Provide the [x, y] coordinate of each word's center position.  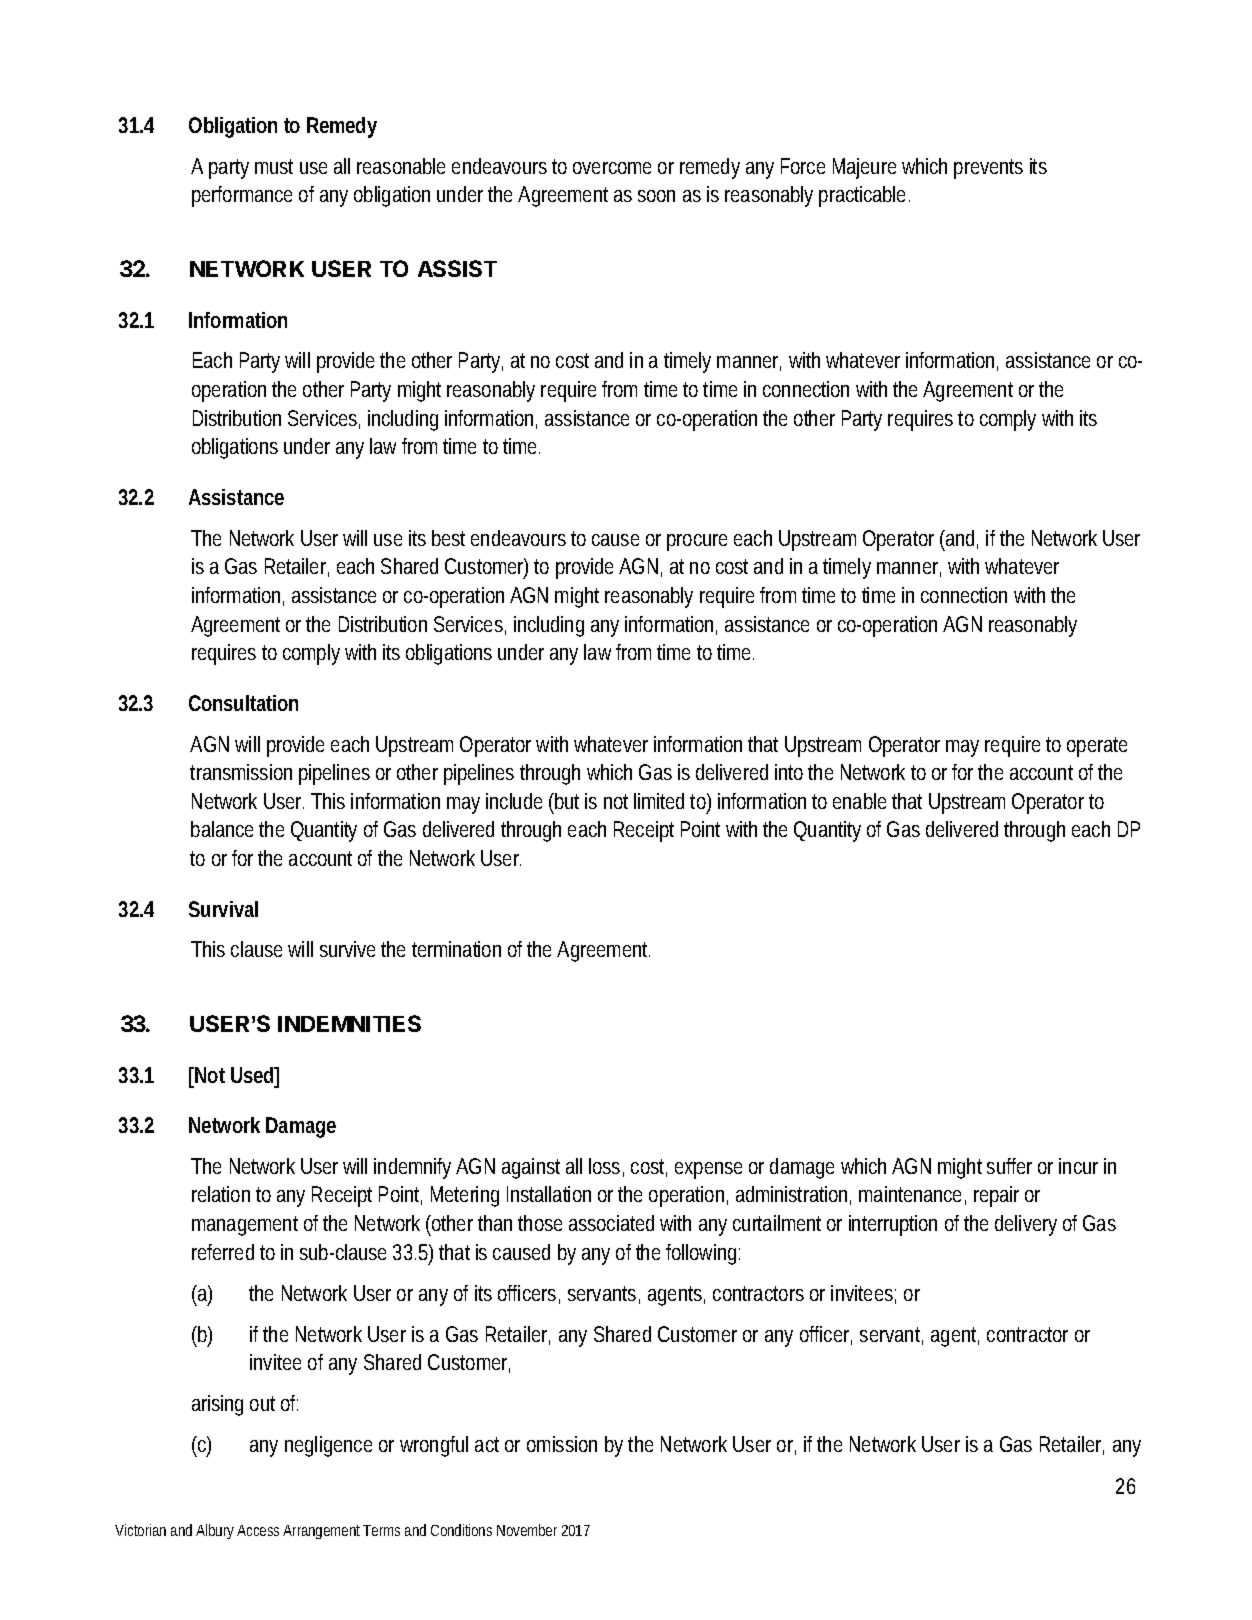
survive [347, 949]
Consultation [243, 703]
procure [697, 542]
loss [606, 1167]
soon [656, 196]
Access [258, 1530]
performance [242, 196]
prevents [988, 169]
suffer [1009, 1166]
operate [1097, 747]
